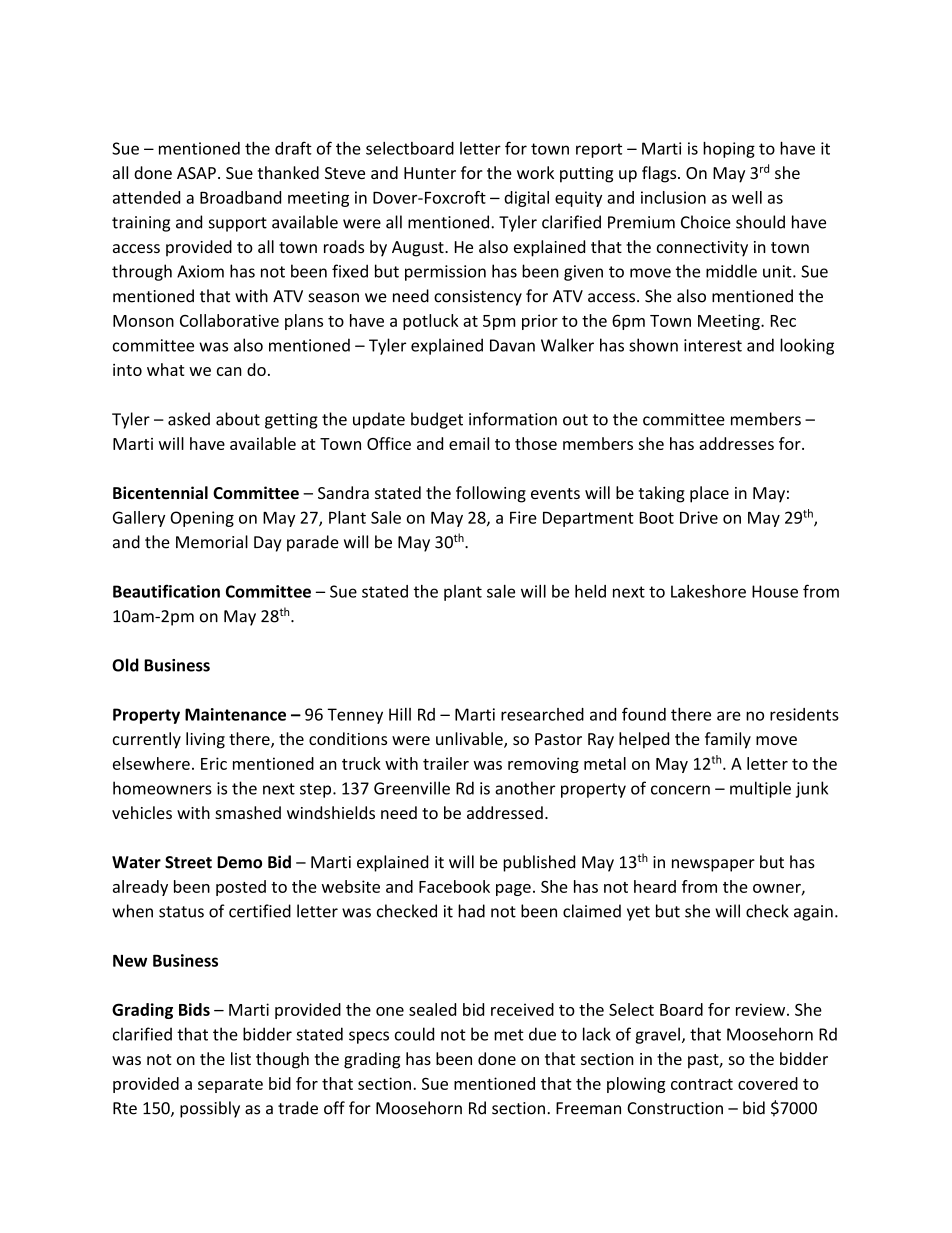 The height and width of the image is (1233, 952). What do you see at coordinates (160, 493) in the image?
I see `Bicentennial` at bounding box center [160, 493].
